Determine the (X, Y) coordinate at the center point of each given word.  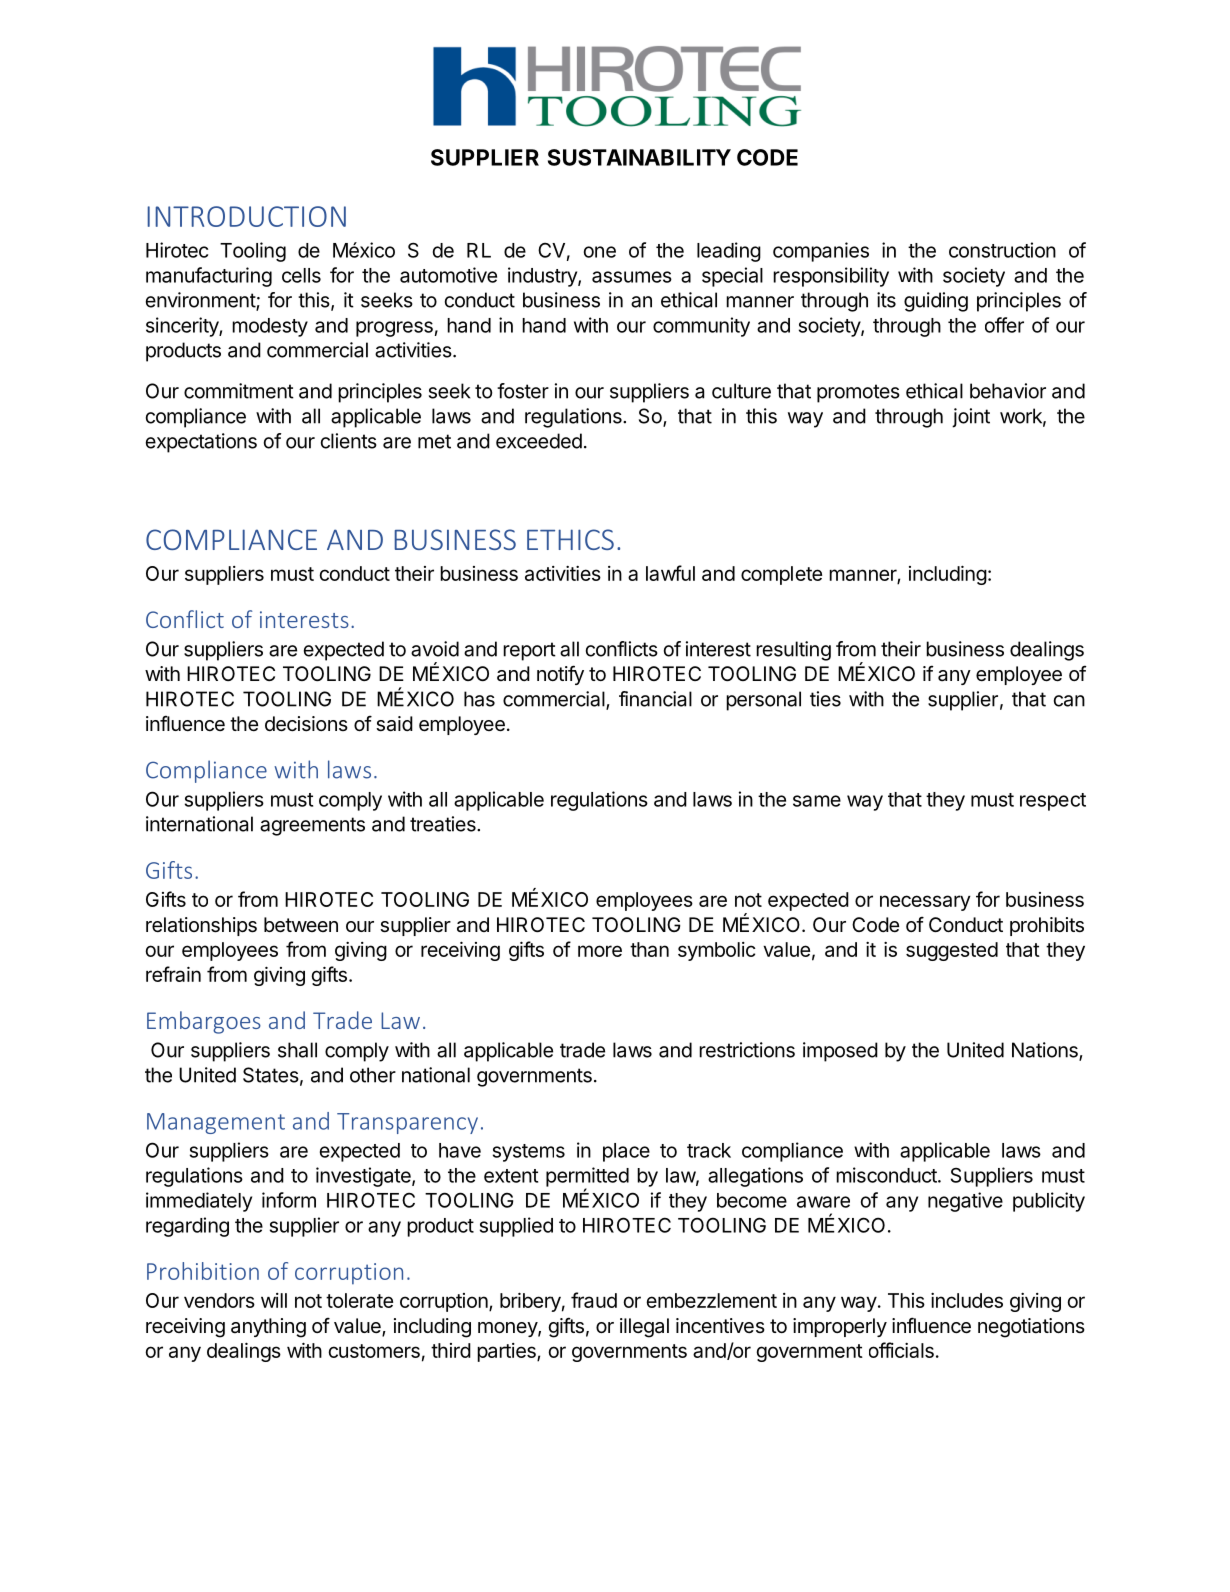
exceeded (539, 441)
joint (971, 418)
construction (1002, 250)
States (271, 1075)
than (649, 949)
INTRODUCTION (247, 216)
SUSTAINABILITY (639, 157)
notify (560, 675)
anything (268, 1328)
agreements (312, 826)
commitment (239, 391)
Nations (1046, 1051)
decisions (306, 724)
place (626, 1152)
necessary (925, 903)
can (1069, 701)
